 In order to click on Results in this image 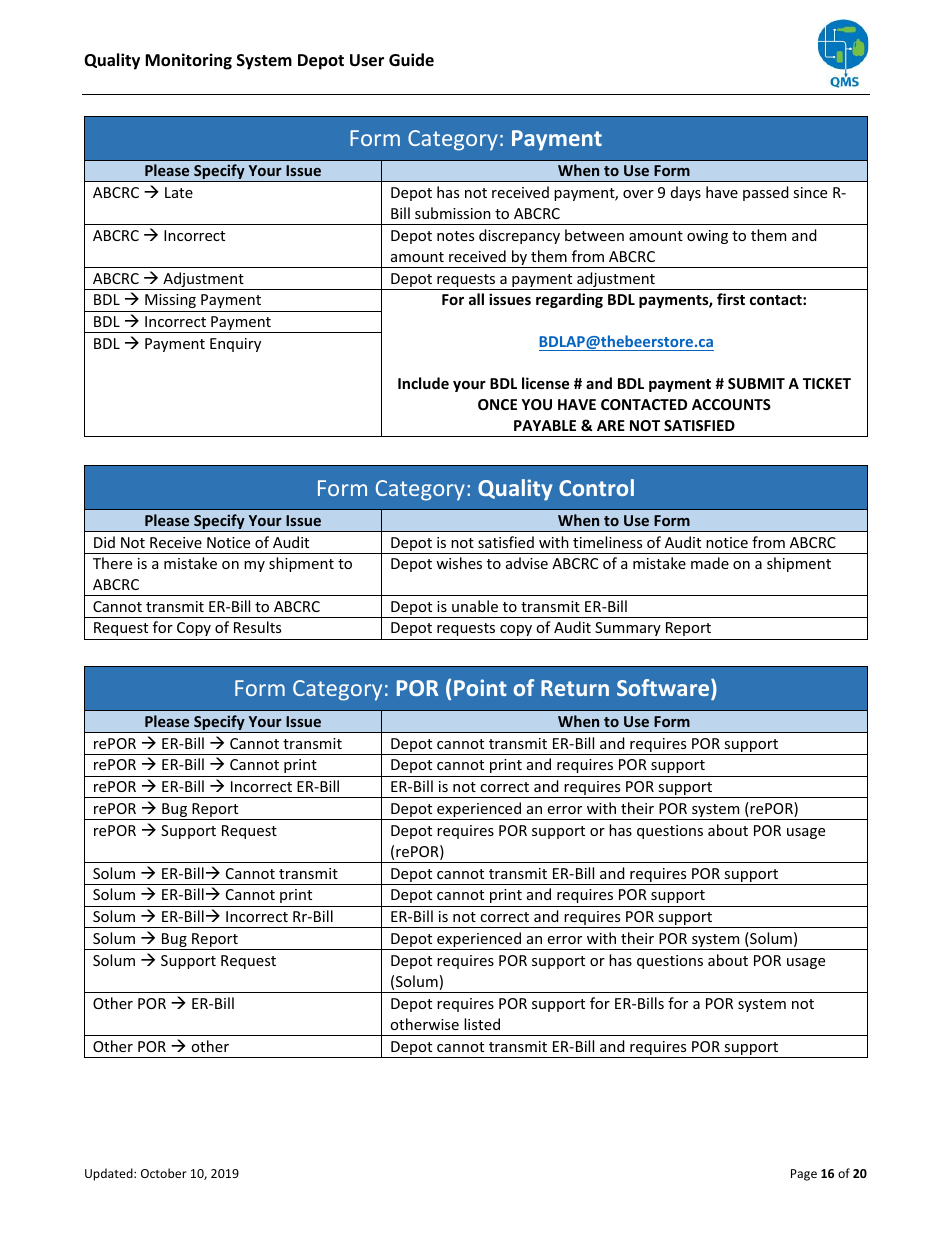, I will do `click(257, 627)`.
